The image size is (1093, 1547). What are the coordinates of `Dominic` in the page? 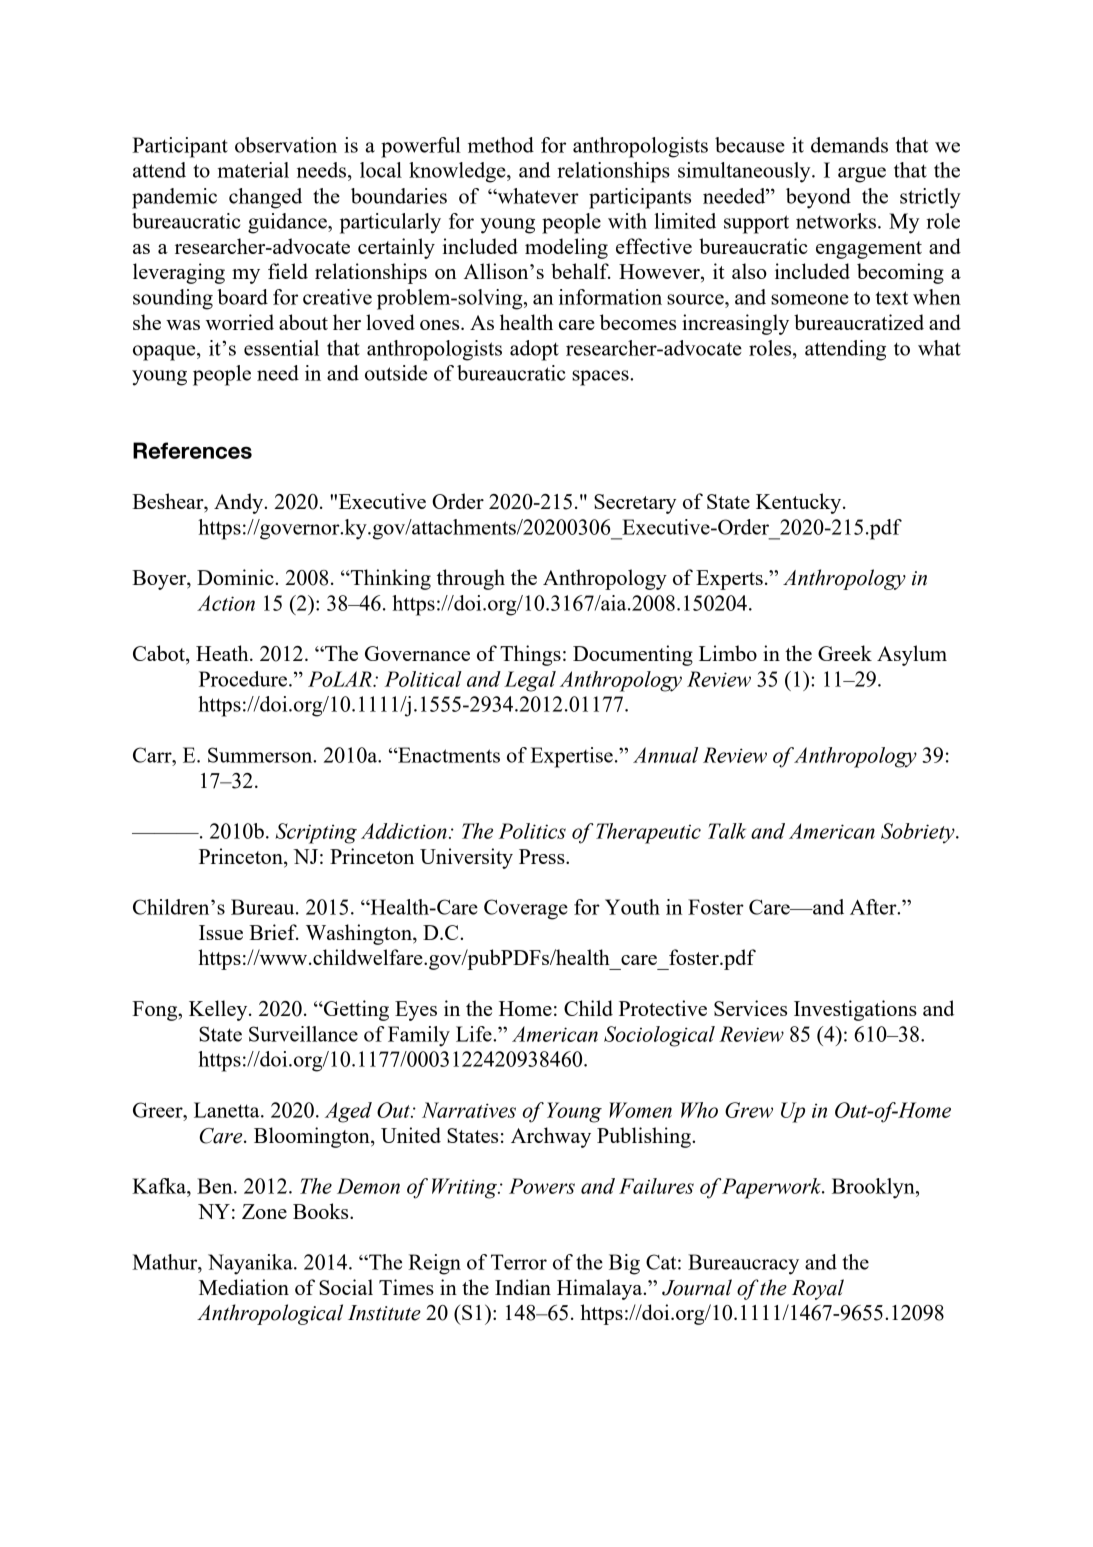 It's located at (236, 577).
